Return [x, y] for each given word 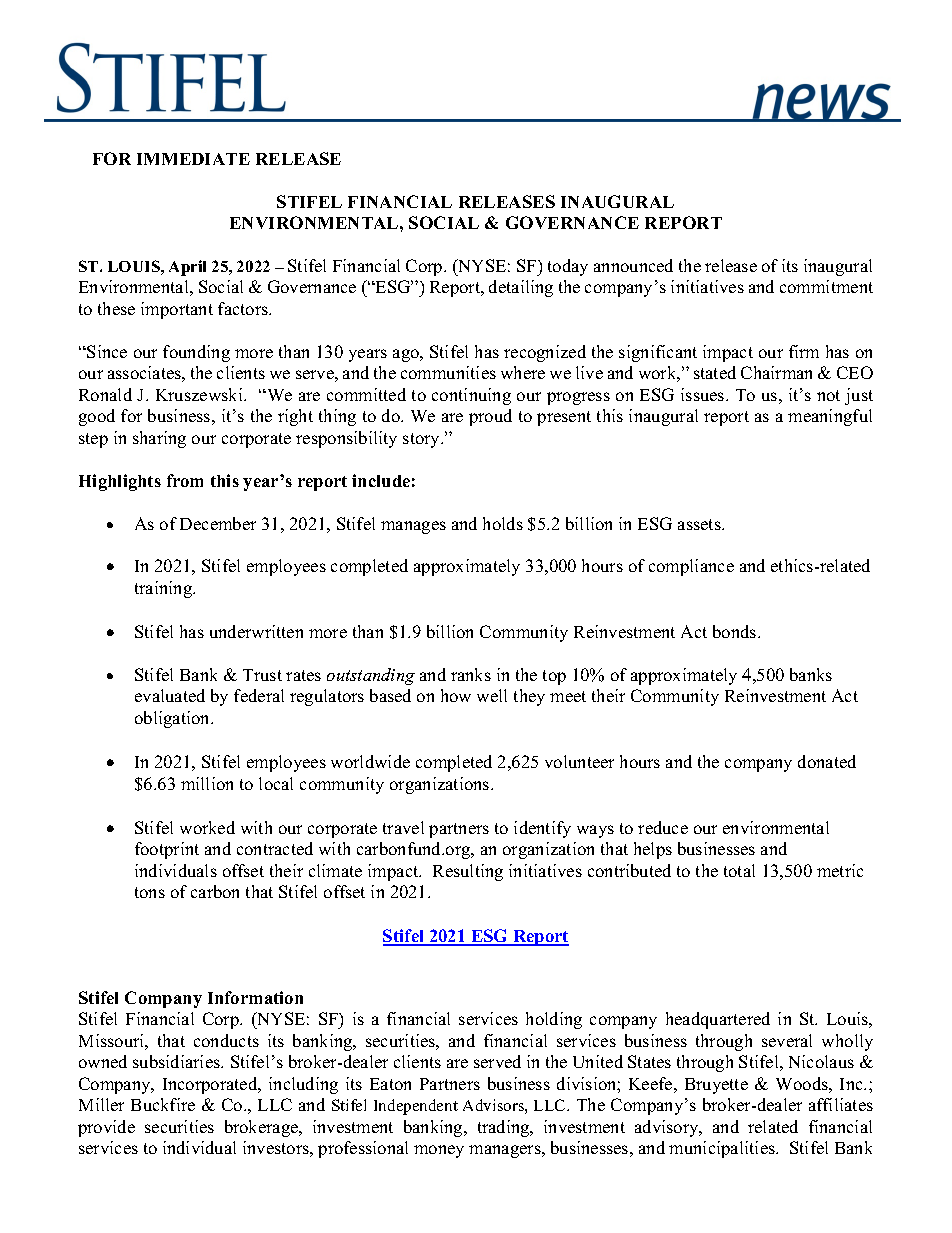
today [568, 267]
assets [700, 524]
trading [505, 1128]
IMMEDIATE [193, 159]
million [207, 783]
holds [503, 523]
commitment [826, 286]
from [185, 480]
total [739, 870]
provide [106, 1128]
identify [542, 829]
